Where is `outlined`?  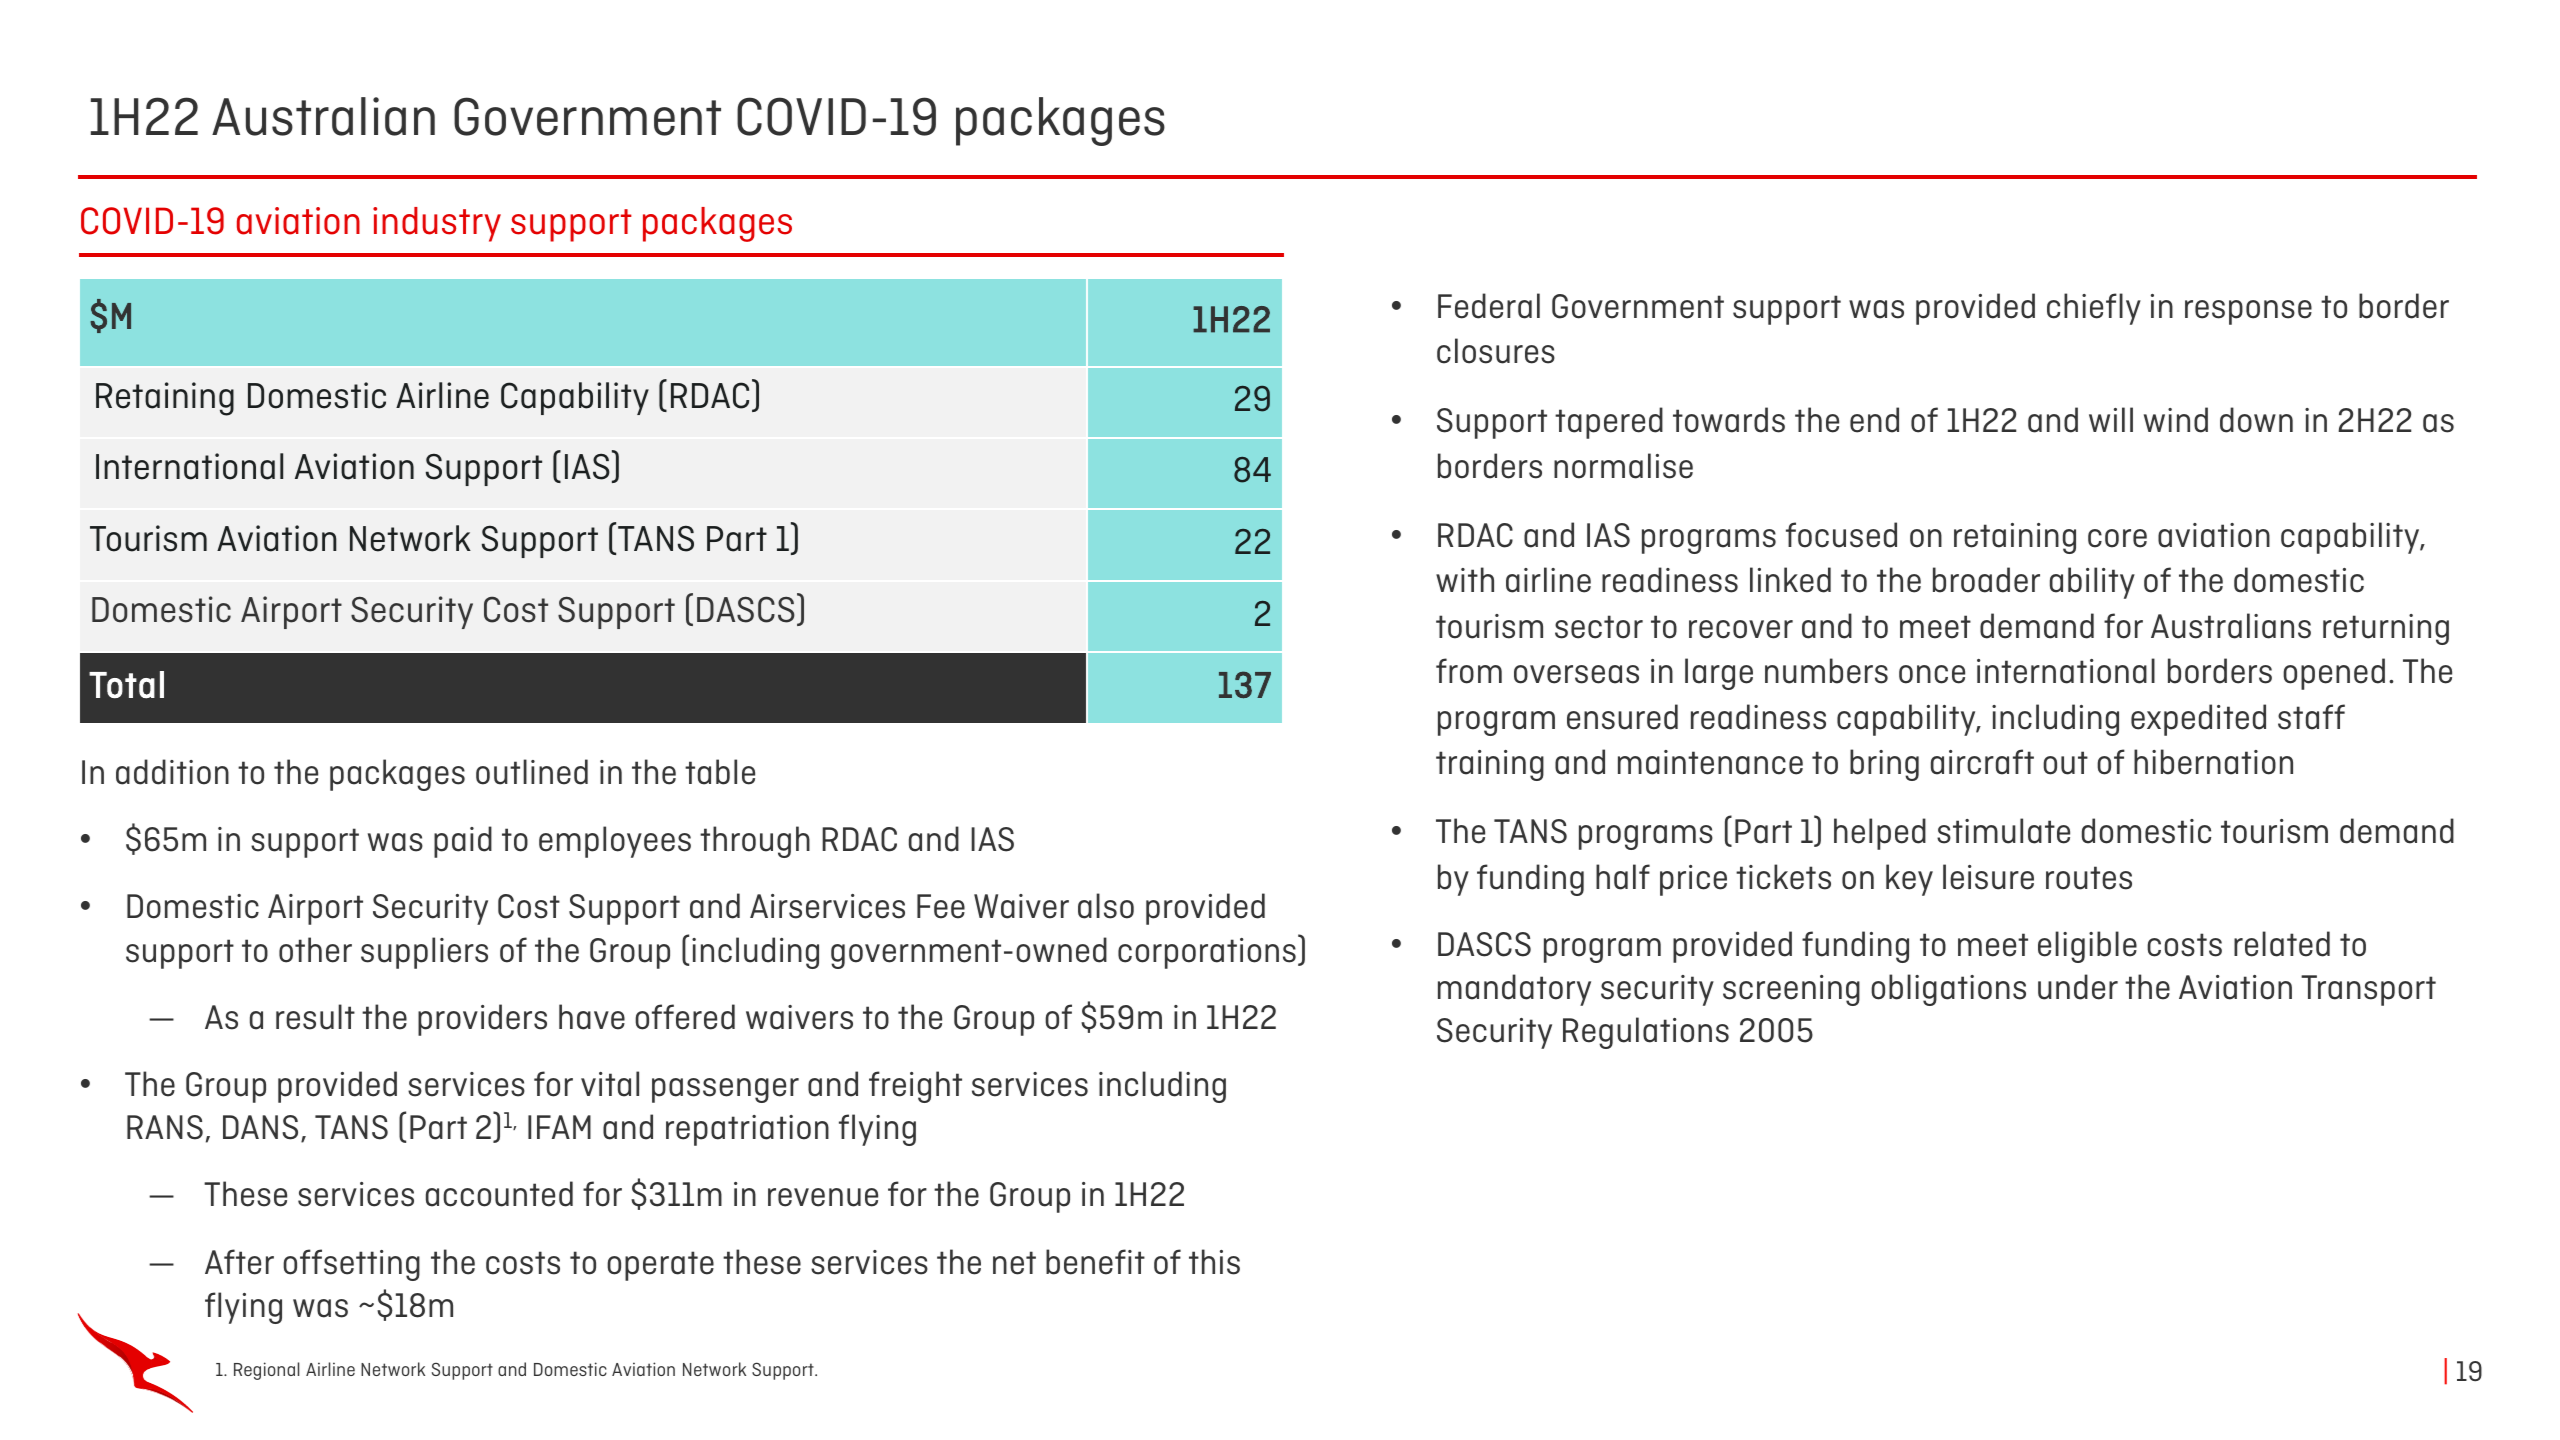
outlined is located at coordinates (532, 772).
